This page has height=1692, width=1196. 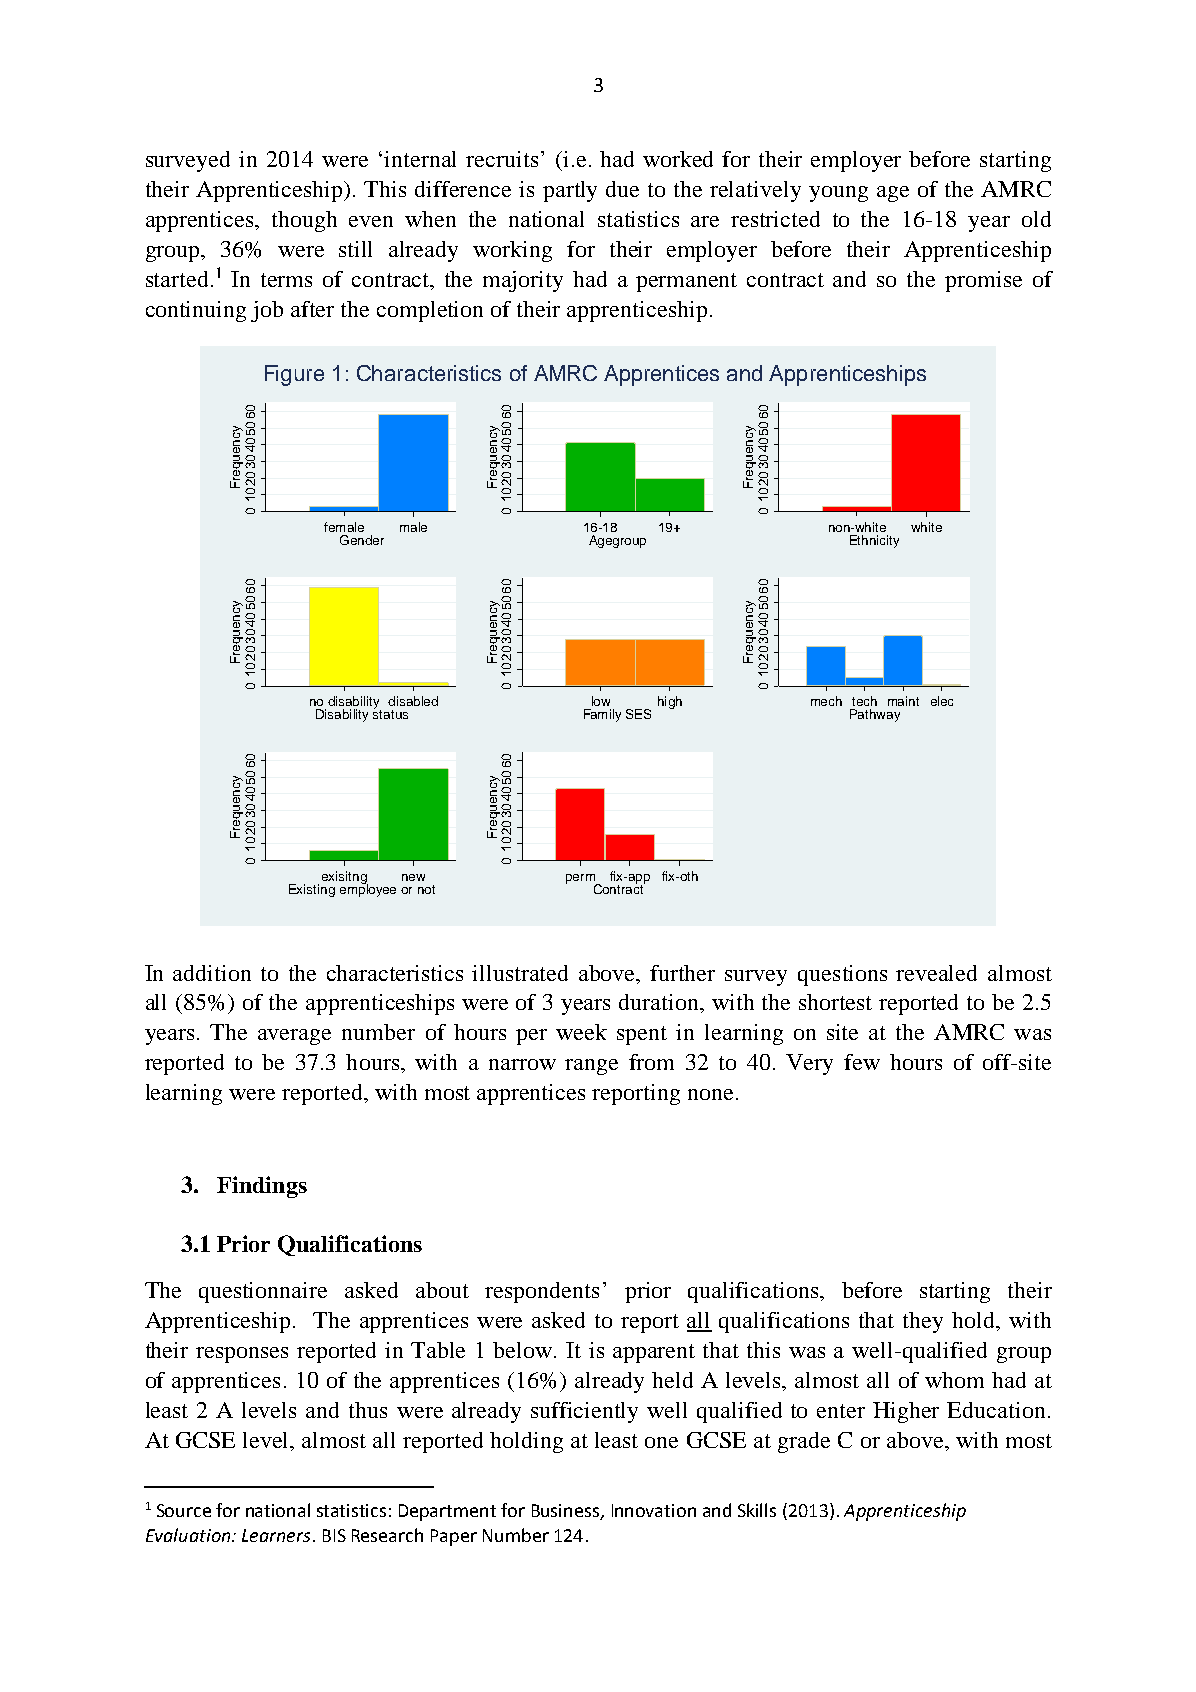 I want to click on Ethnicity, so click(x=874, y=541).
